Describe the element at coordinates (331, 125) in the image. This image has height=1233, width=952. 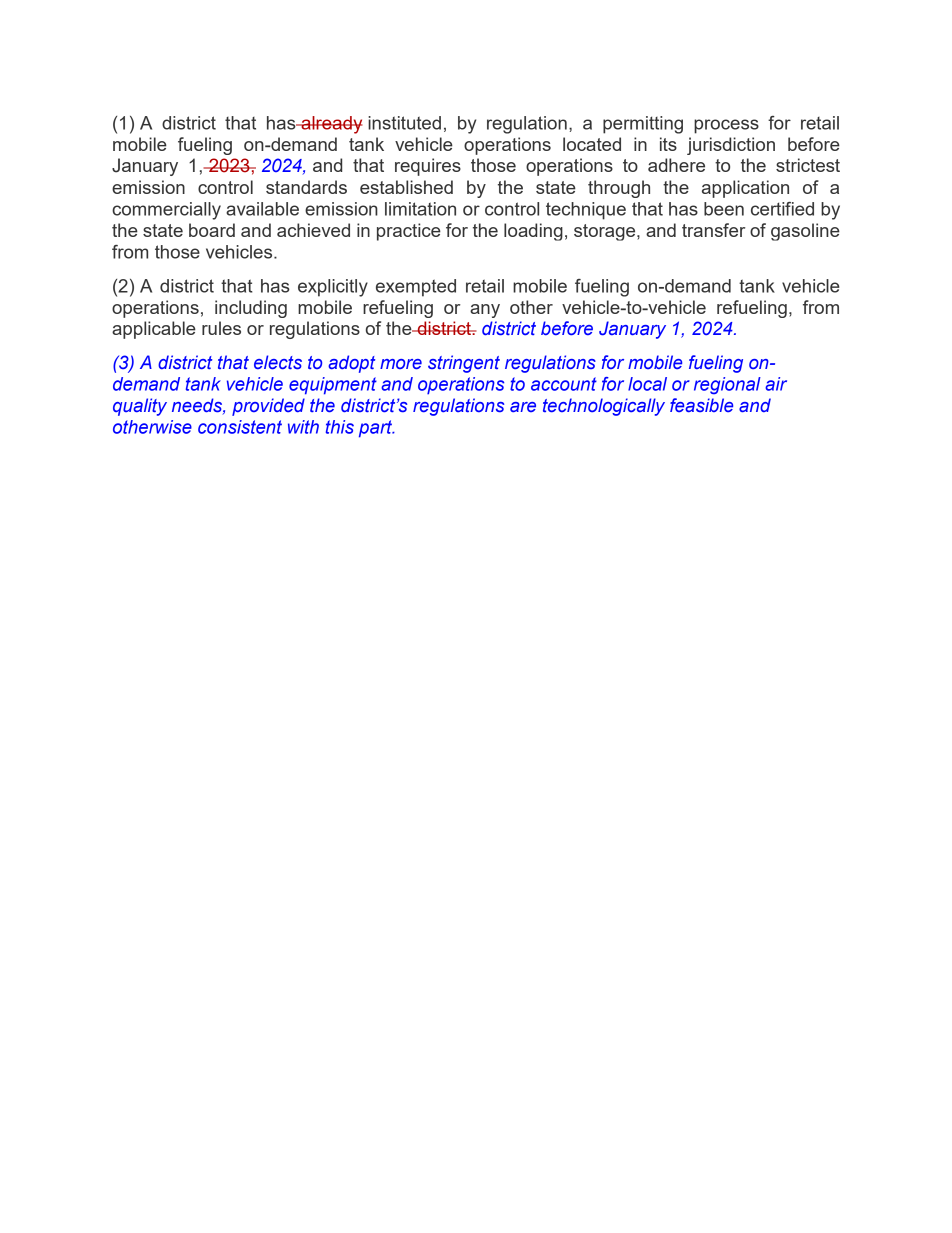
I see `already` at that location.
